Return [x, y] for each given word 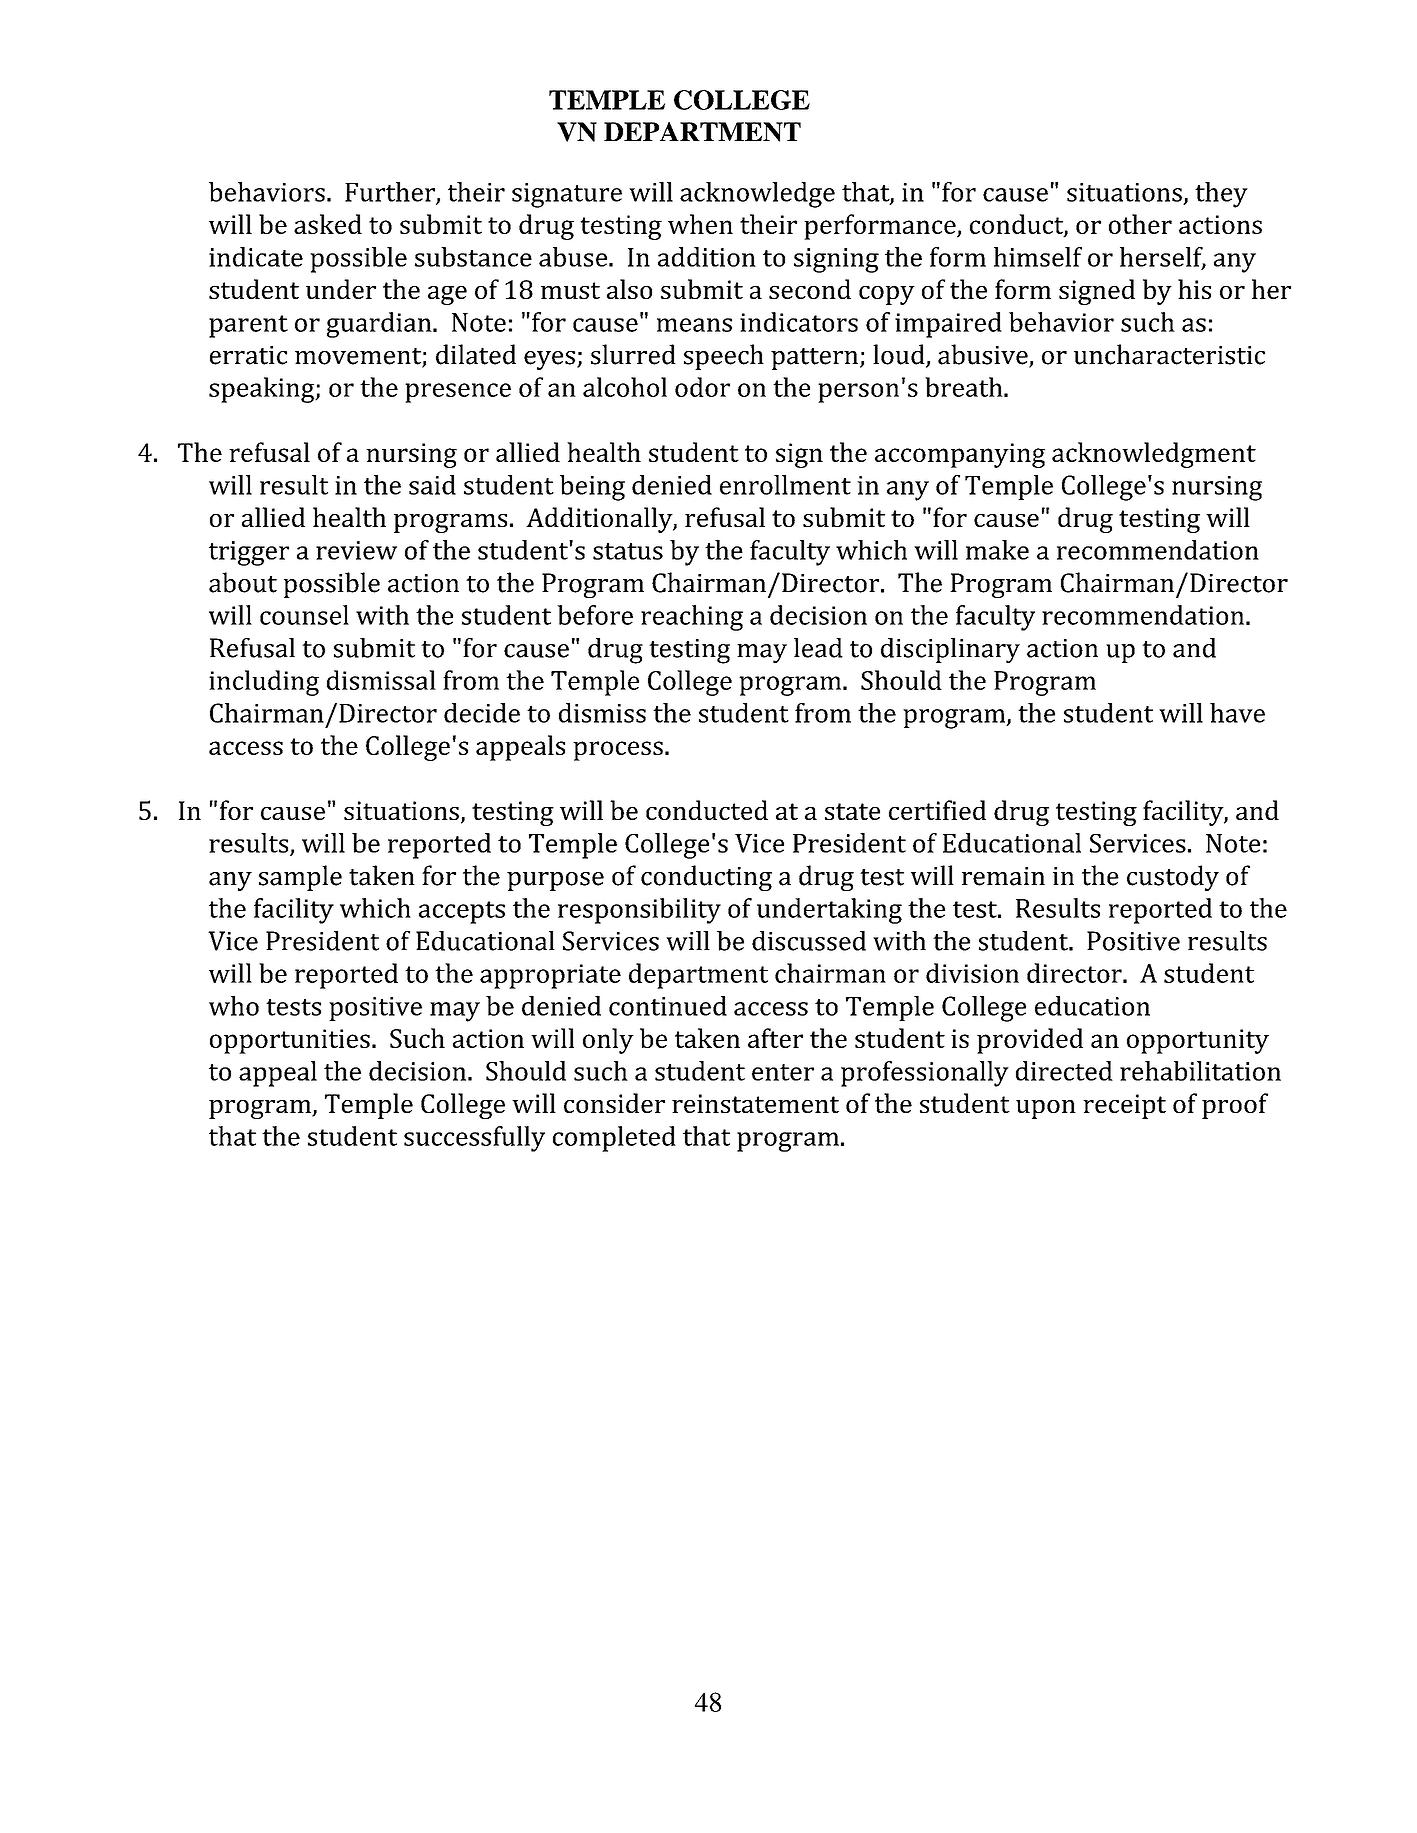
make [997, 550]
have [1237, 713]
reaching [692, 618]
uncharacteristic [1169, 354]
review [356, 550]
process [618, 751]
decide [482, 713]
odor [702, 387]
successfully [474, 1139]
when [700, 224]
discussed [809, 941]
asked [328, 224]
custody [1173, 878]
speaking [263, 390]
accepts [462, 912]
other [1140, 224]
